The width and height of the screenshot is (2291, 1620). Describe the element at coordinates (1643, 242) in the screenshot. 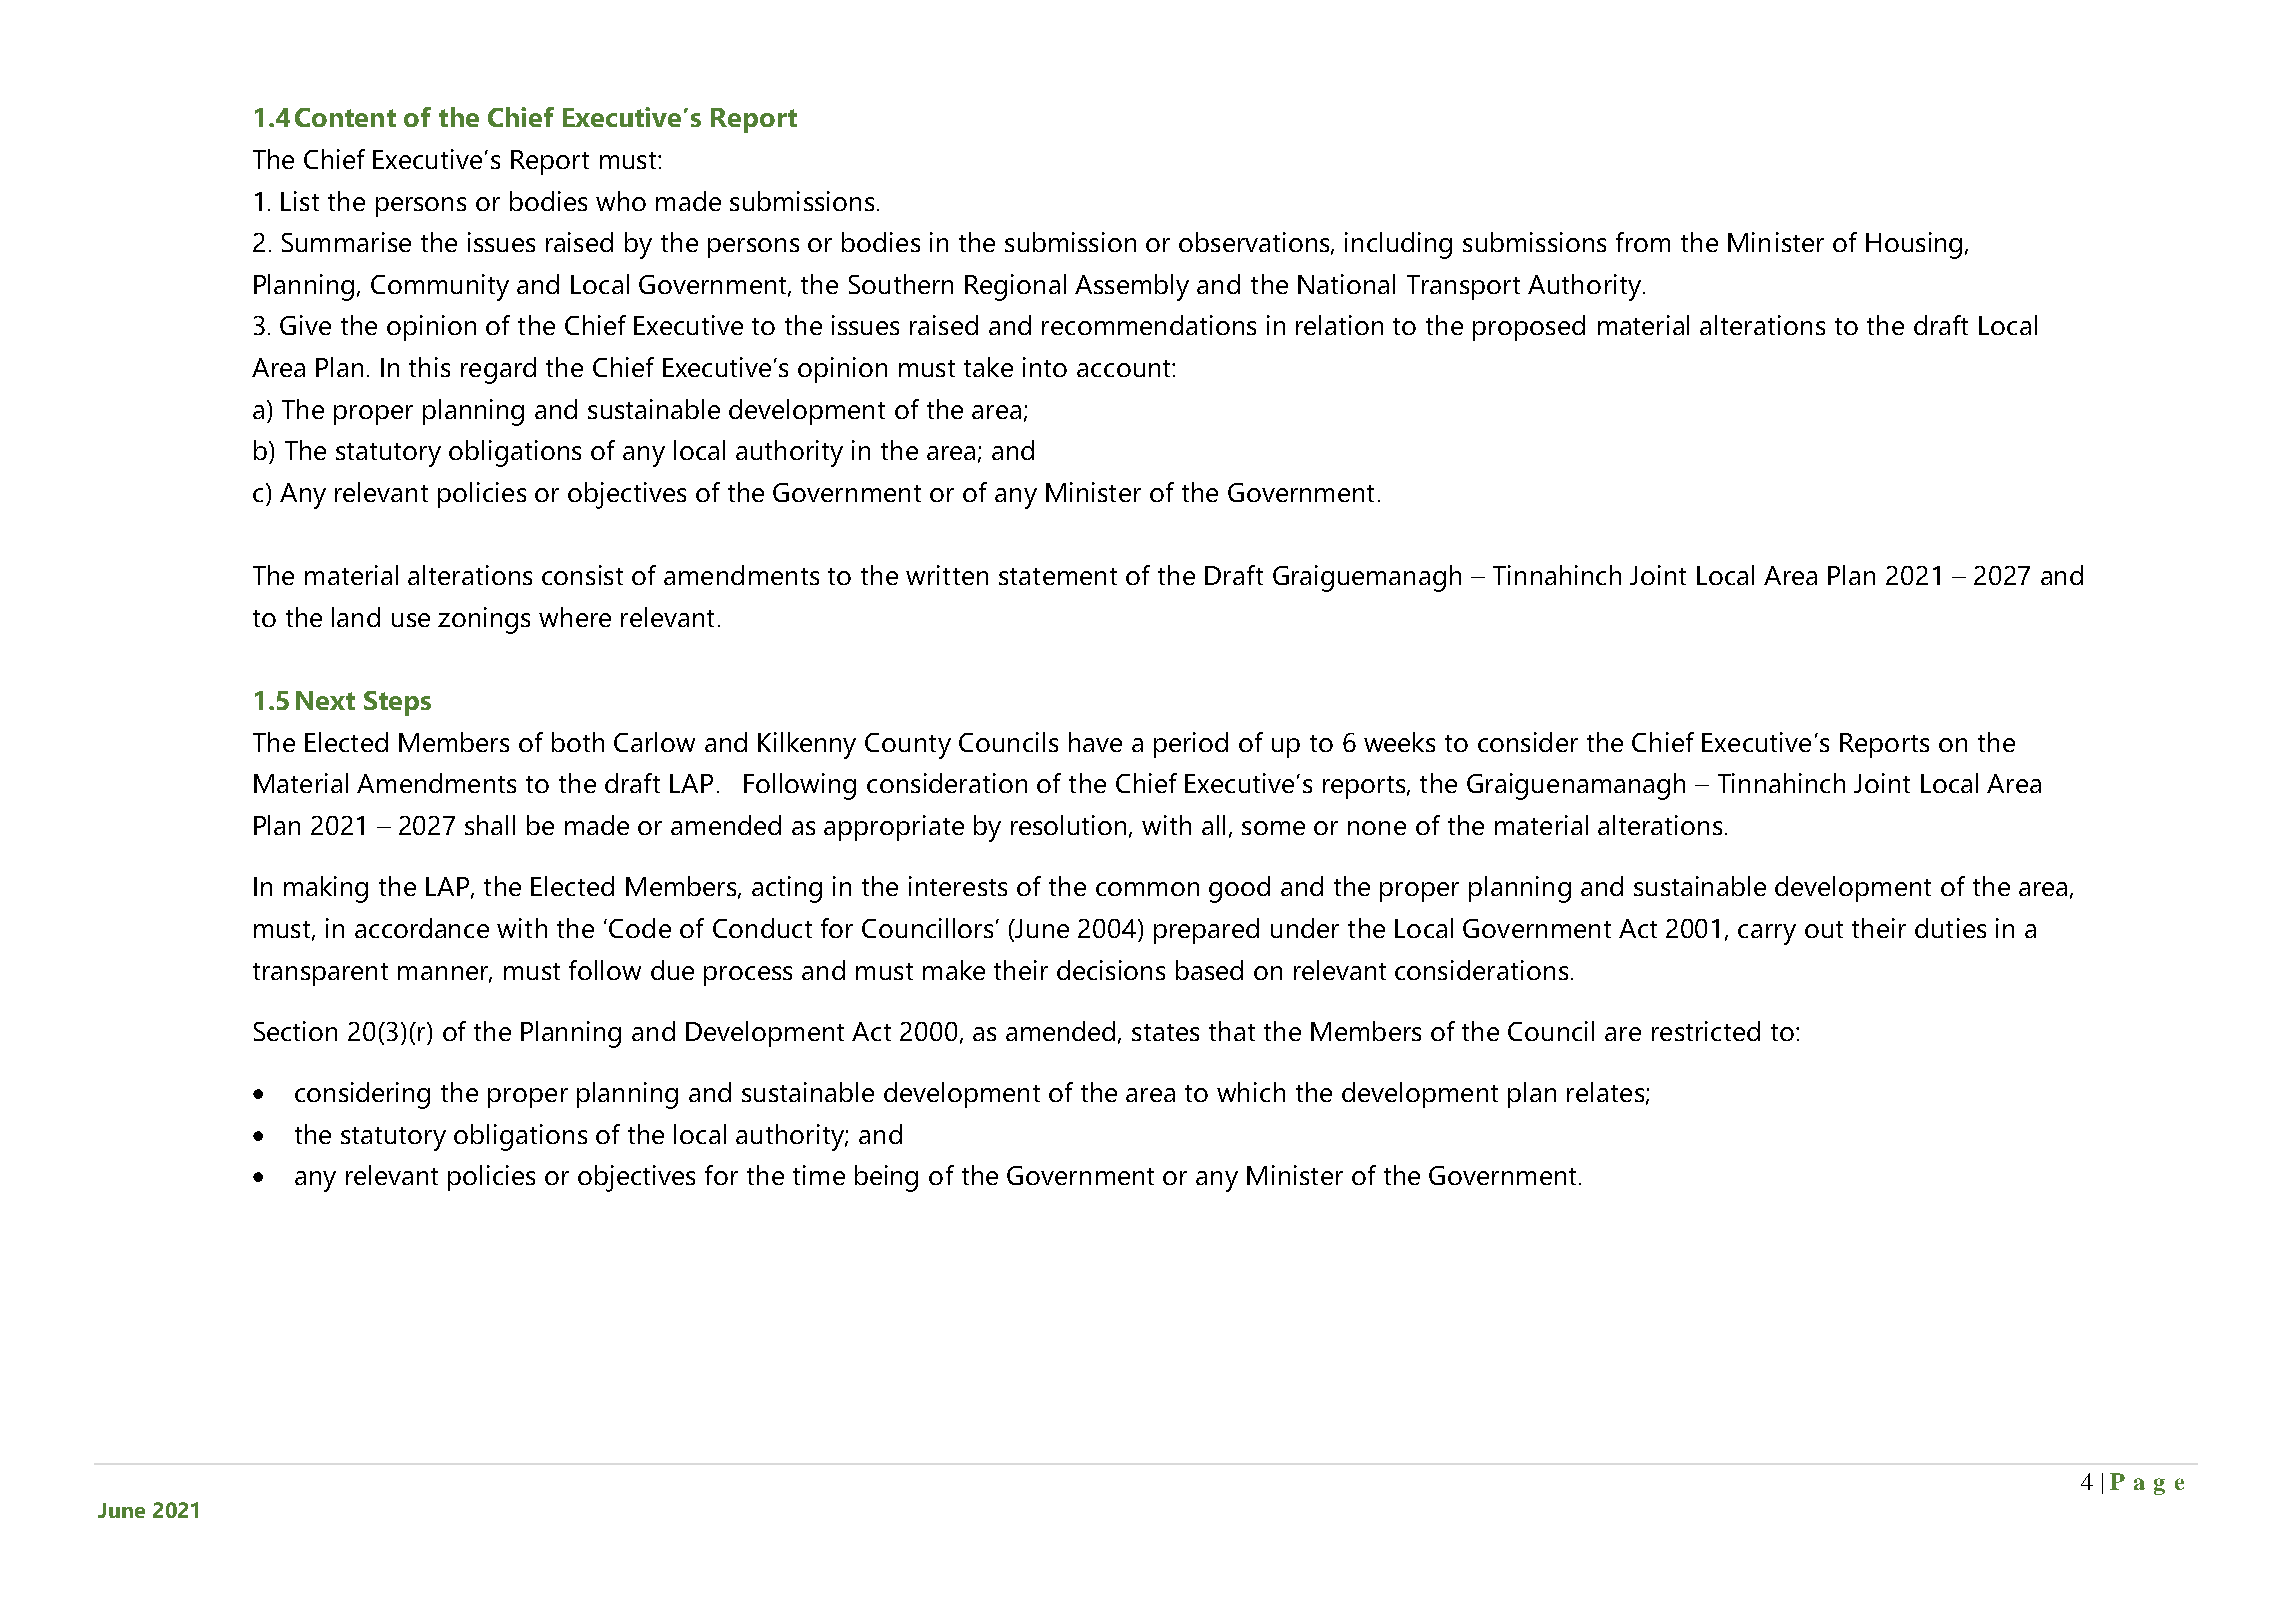

I see `from` at that location.
